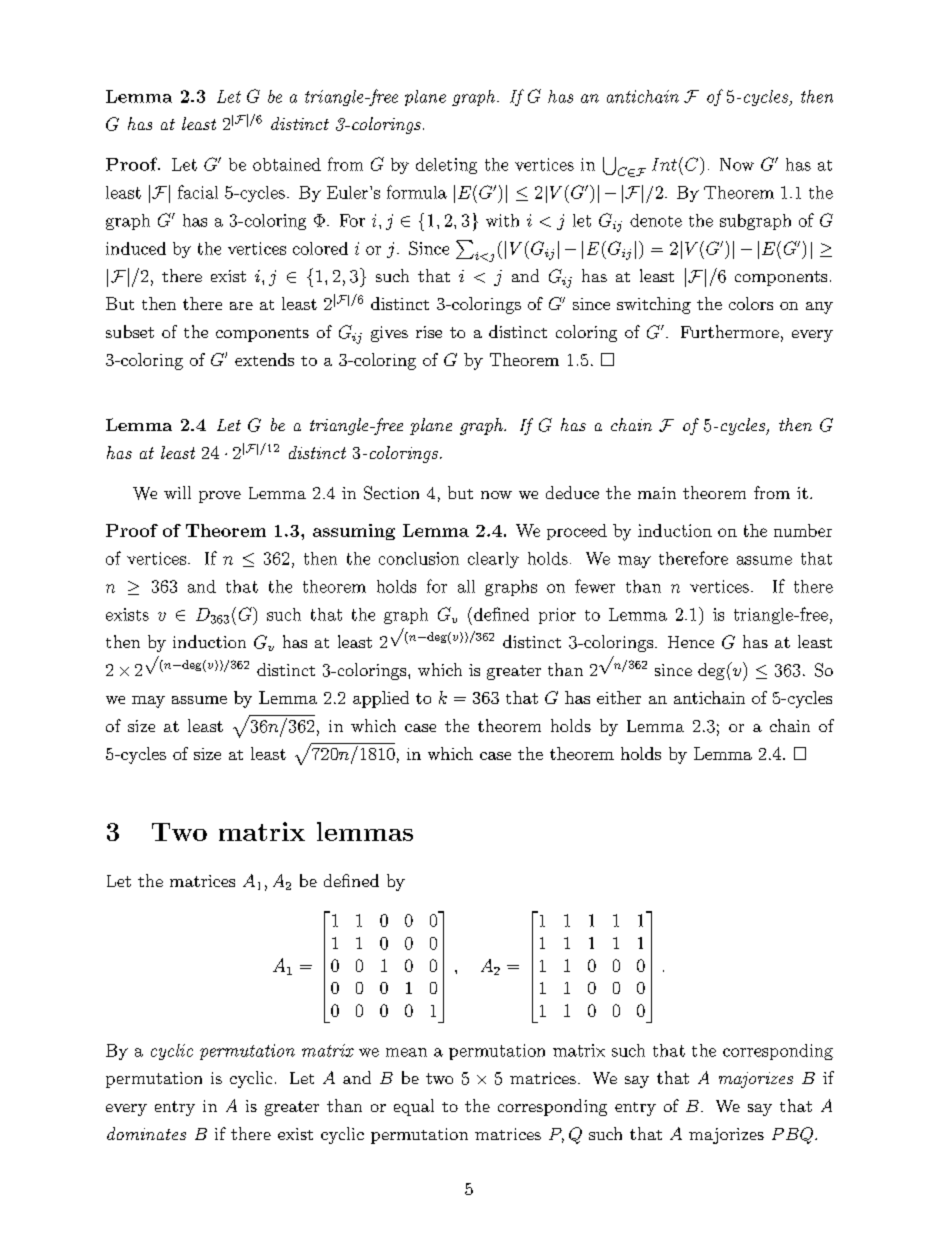 The width and height of the screenshot is (952, 1233). Describe the element at coordinates (146, 1133) in the screenshot. I see `dominates` at that location.
